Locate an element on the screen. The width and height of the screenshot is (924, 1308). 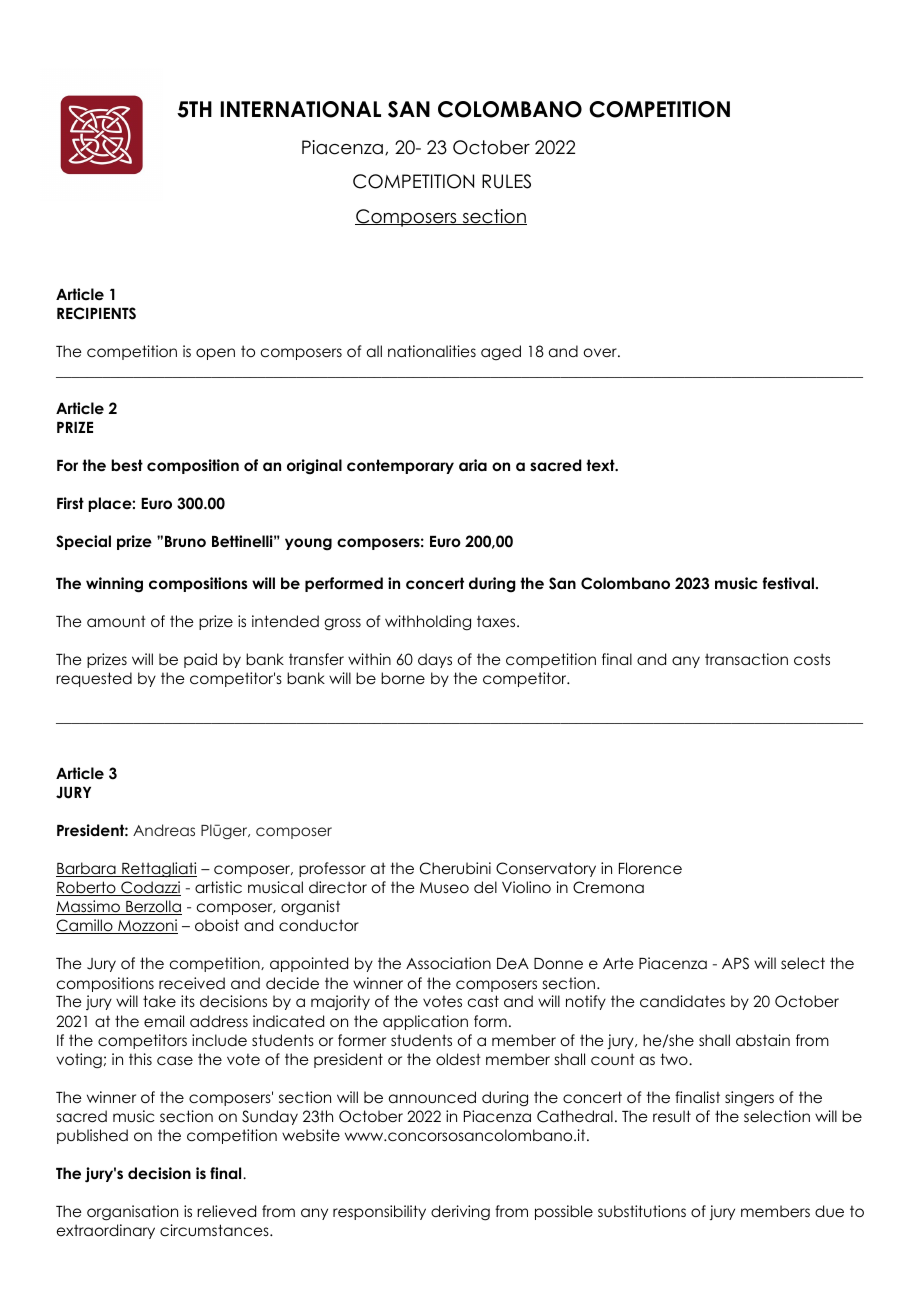
APS is located at coordinates (735, 963).
